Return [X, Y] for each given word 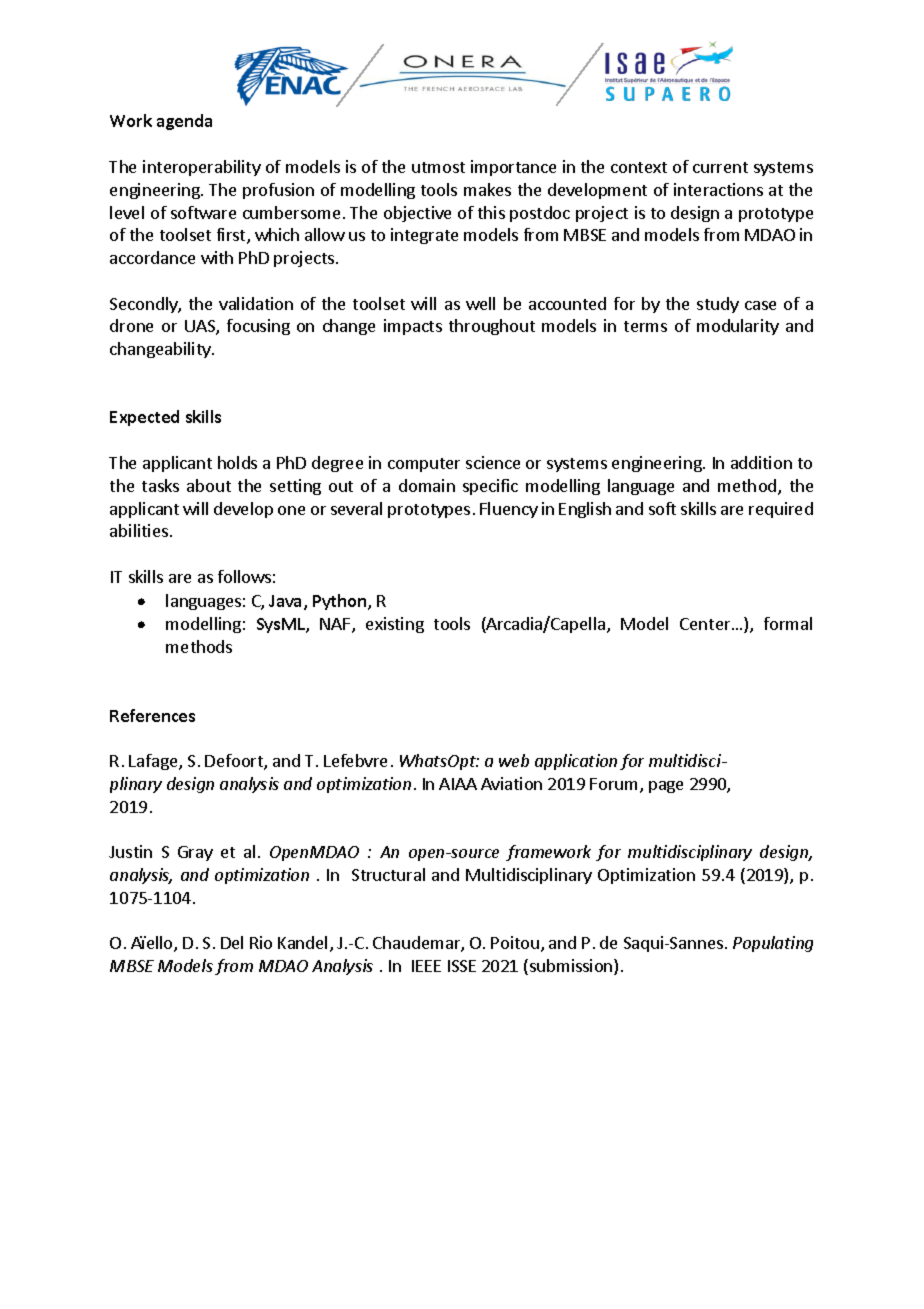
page [666, 787]
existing [395, 625]
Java [287, 602]
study [718, 305]
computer [424, 465]
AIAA [458, 784]
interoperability [202, 168]
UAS [201, 327]
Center [706, 624]
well [480, 303]
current [720, 167]
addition [761, 462]
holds [237, 462]
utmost [438, 167]
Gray [195, 853]
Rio [261, 942]
